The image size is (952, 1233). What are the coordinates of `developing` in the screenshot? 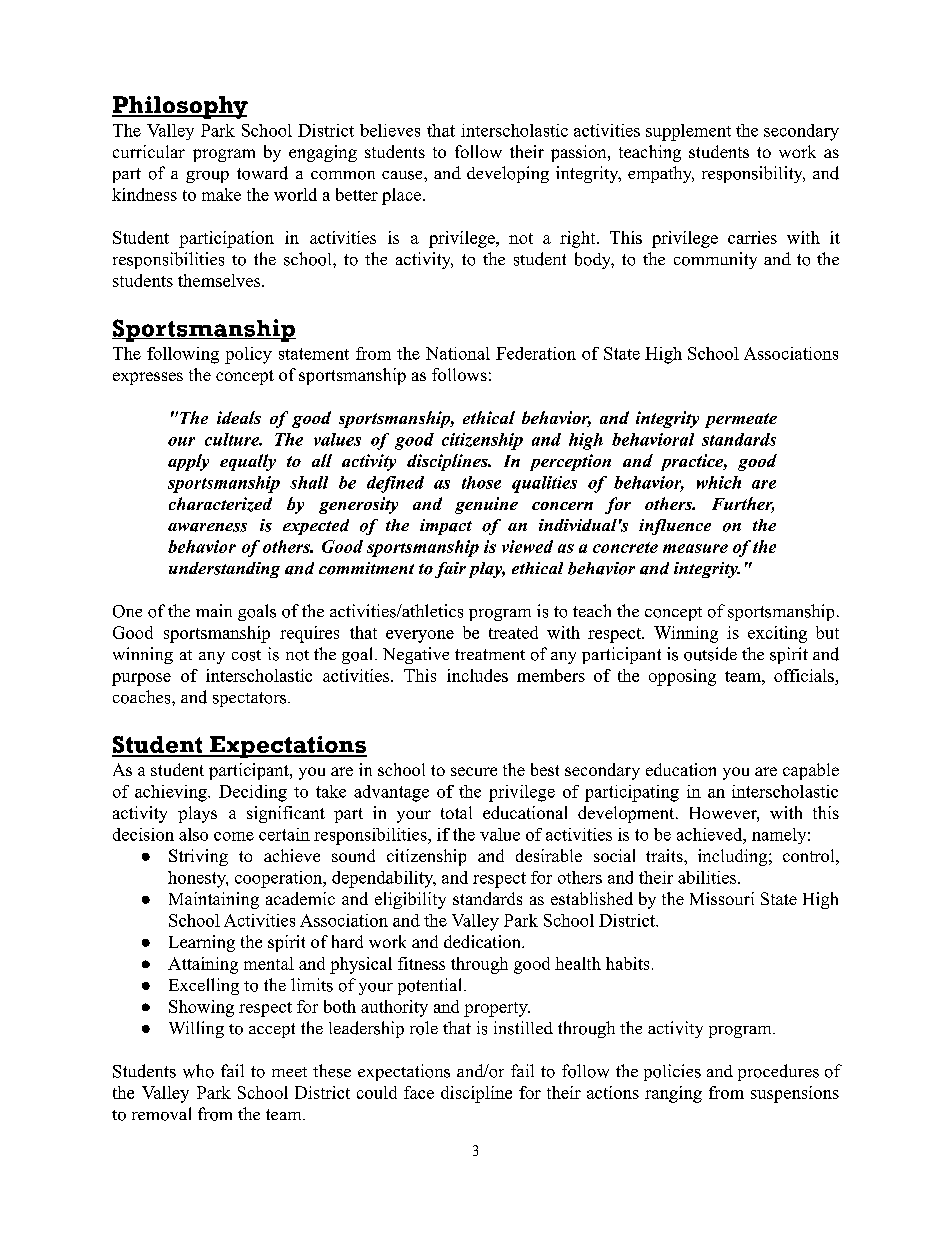 It's located at (508, 174).
